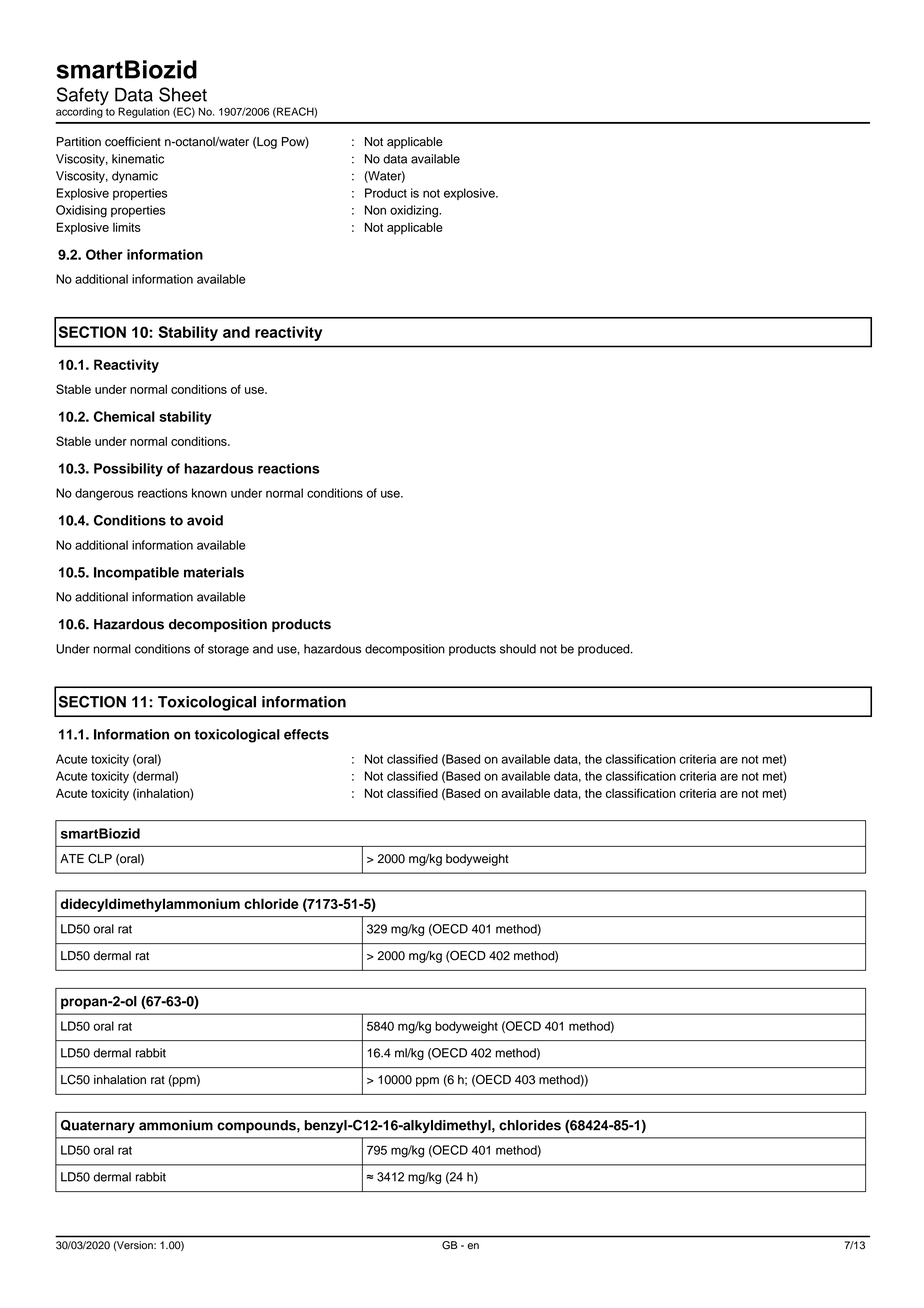  What do you see at coordinates (144, 112) in the screenshot?
I see `Regulation` at bounding box center [144, 112].
